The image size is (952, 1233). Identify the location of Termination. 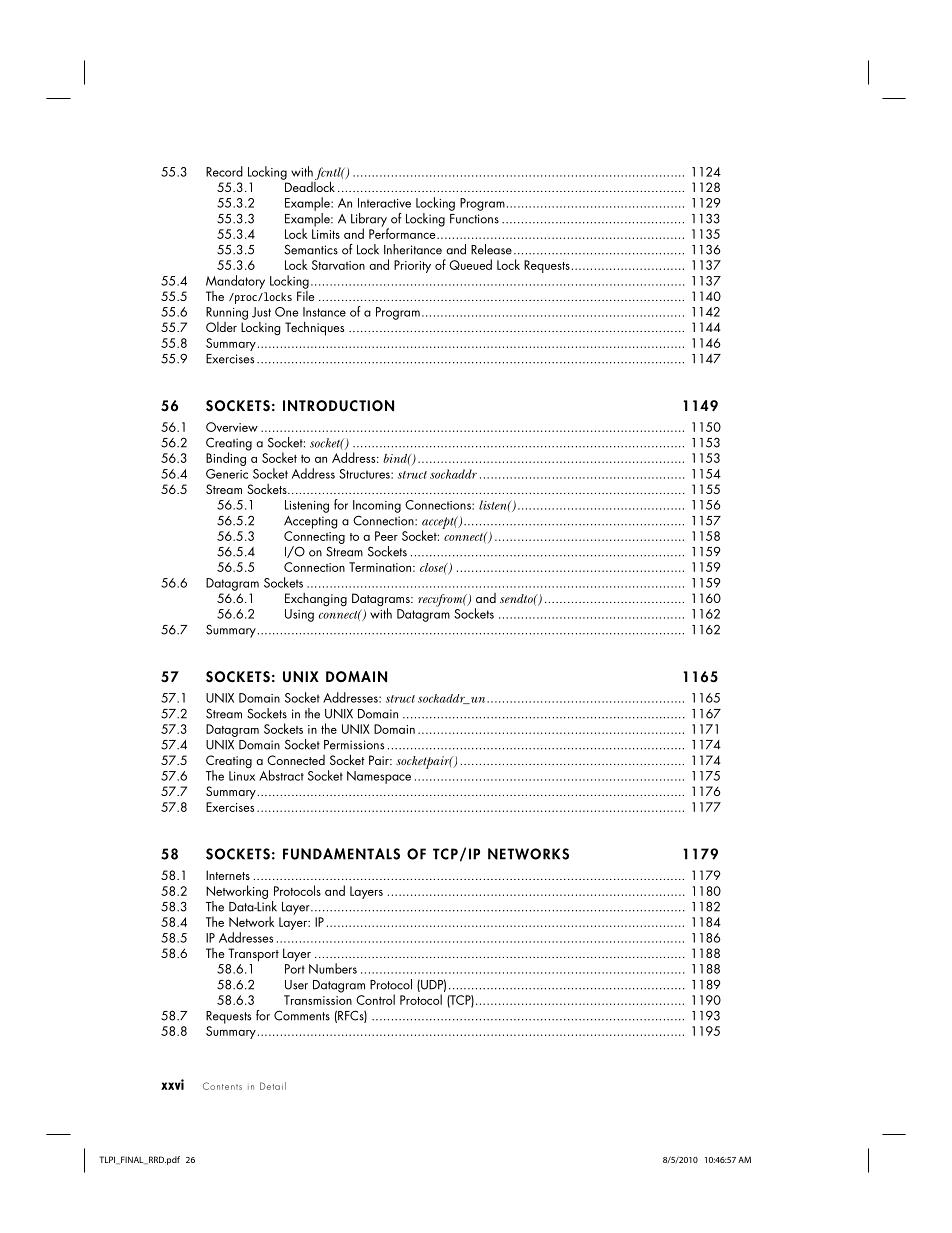
(380, 567).
